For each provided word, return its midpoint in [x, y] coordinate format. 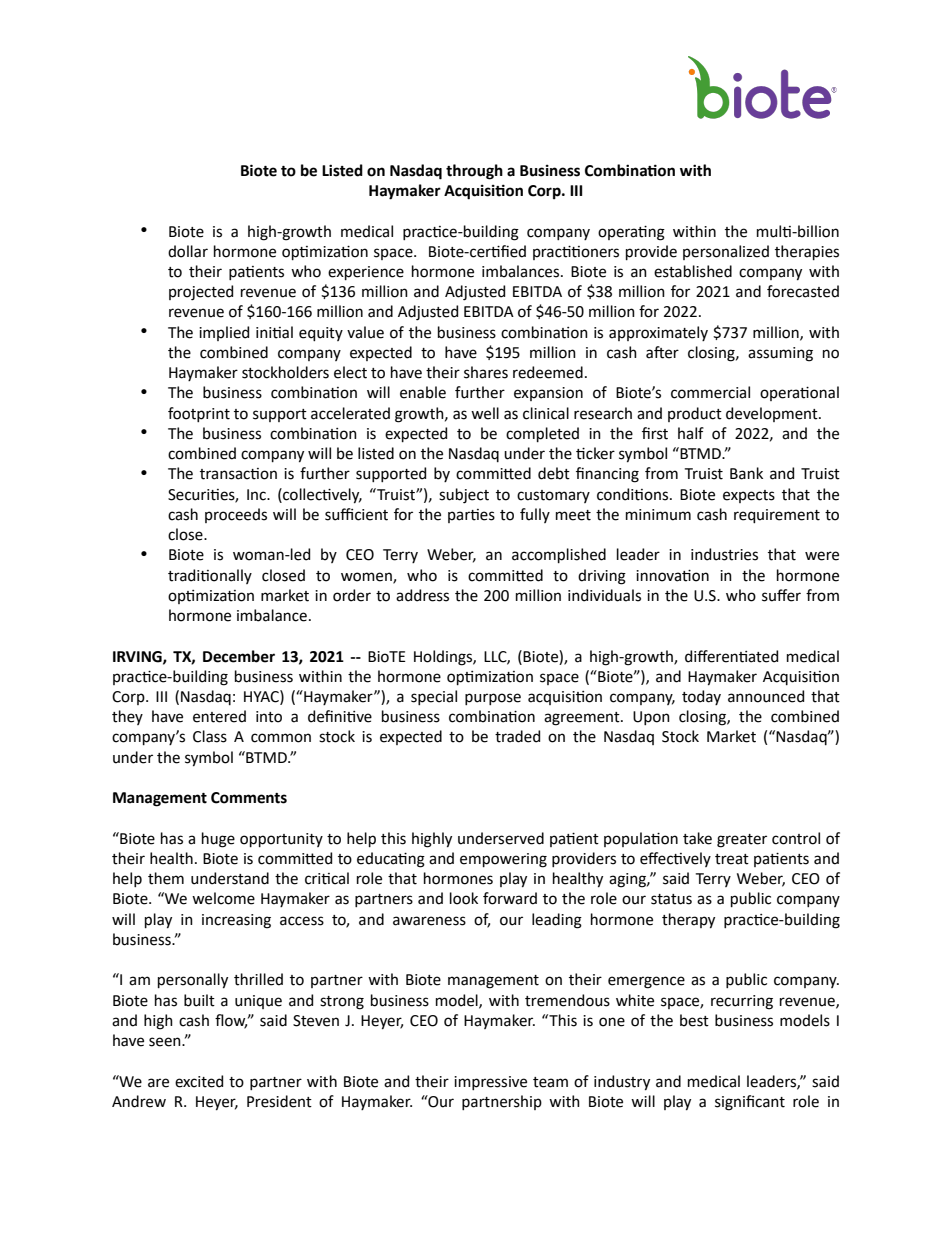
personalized [726, 252]
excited [199, 1081]
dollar [188, 251]
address [422, 595]
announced [766, 696]
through [474, 172]
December [239, 656]
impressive [490, 1083]
